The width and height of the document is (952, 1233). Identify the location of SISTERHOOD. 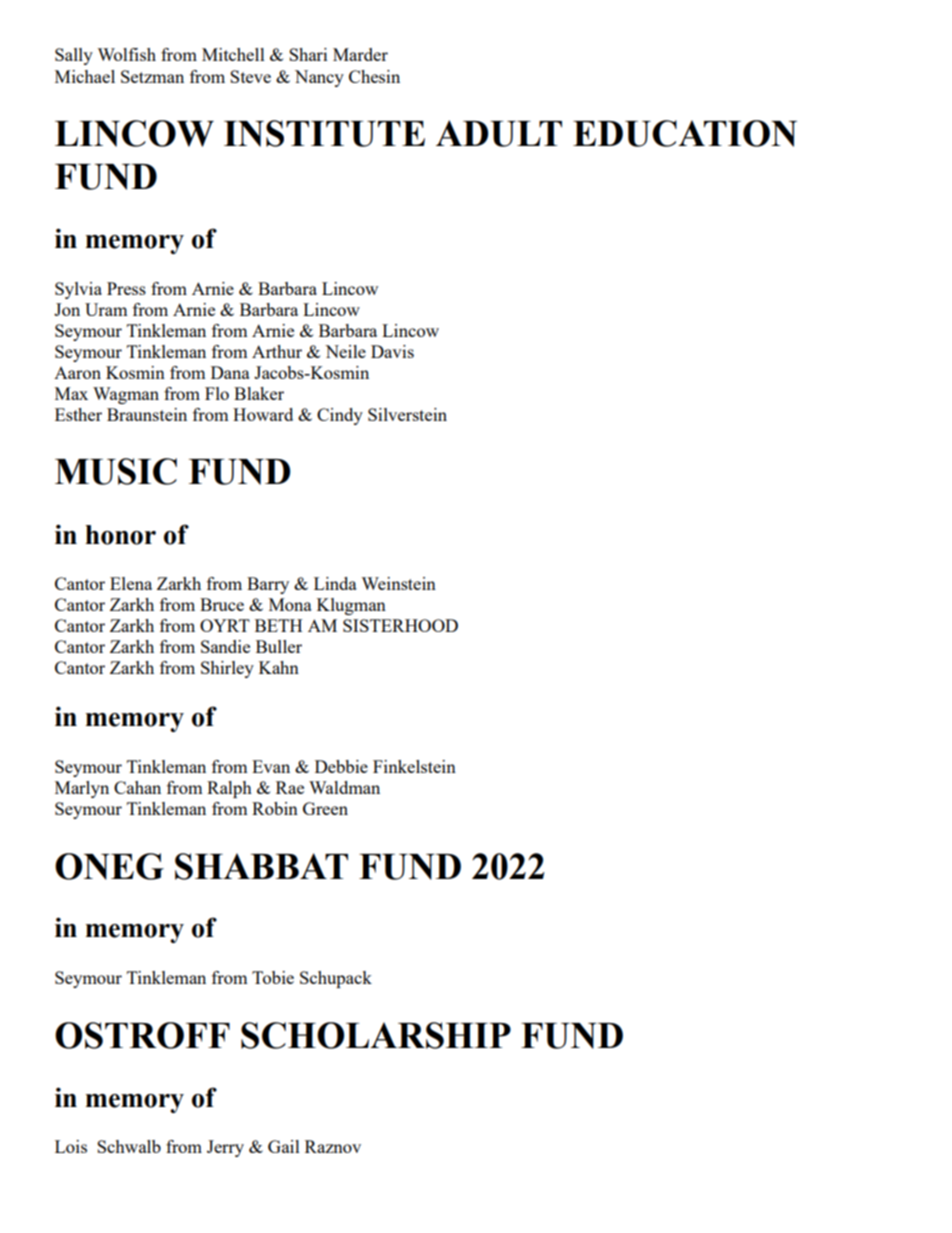
(400, 625).
